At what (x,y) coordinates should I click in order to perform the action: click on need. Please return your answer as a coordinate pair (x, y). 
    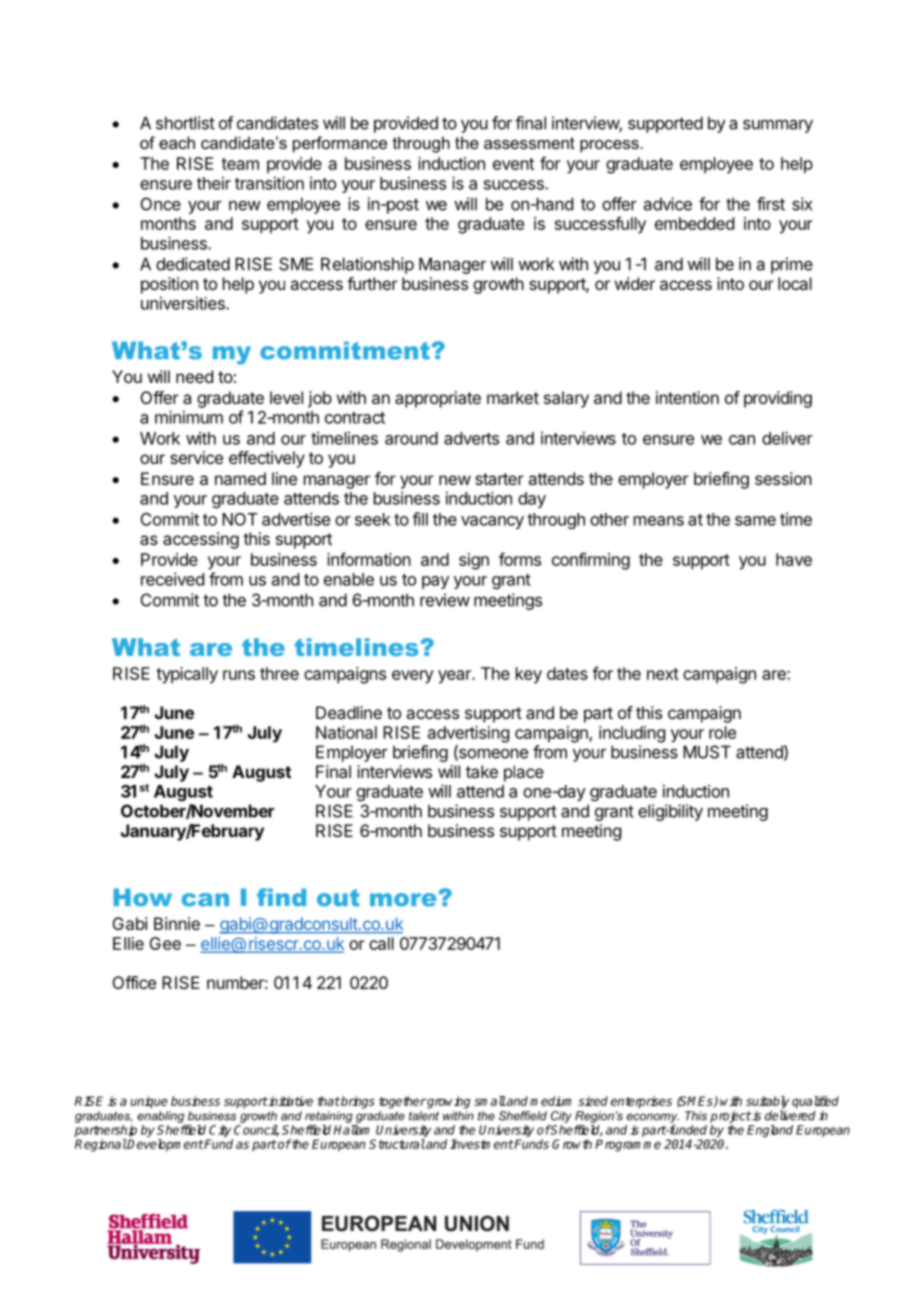
    Looking at the image, I should click on (194, 376).
